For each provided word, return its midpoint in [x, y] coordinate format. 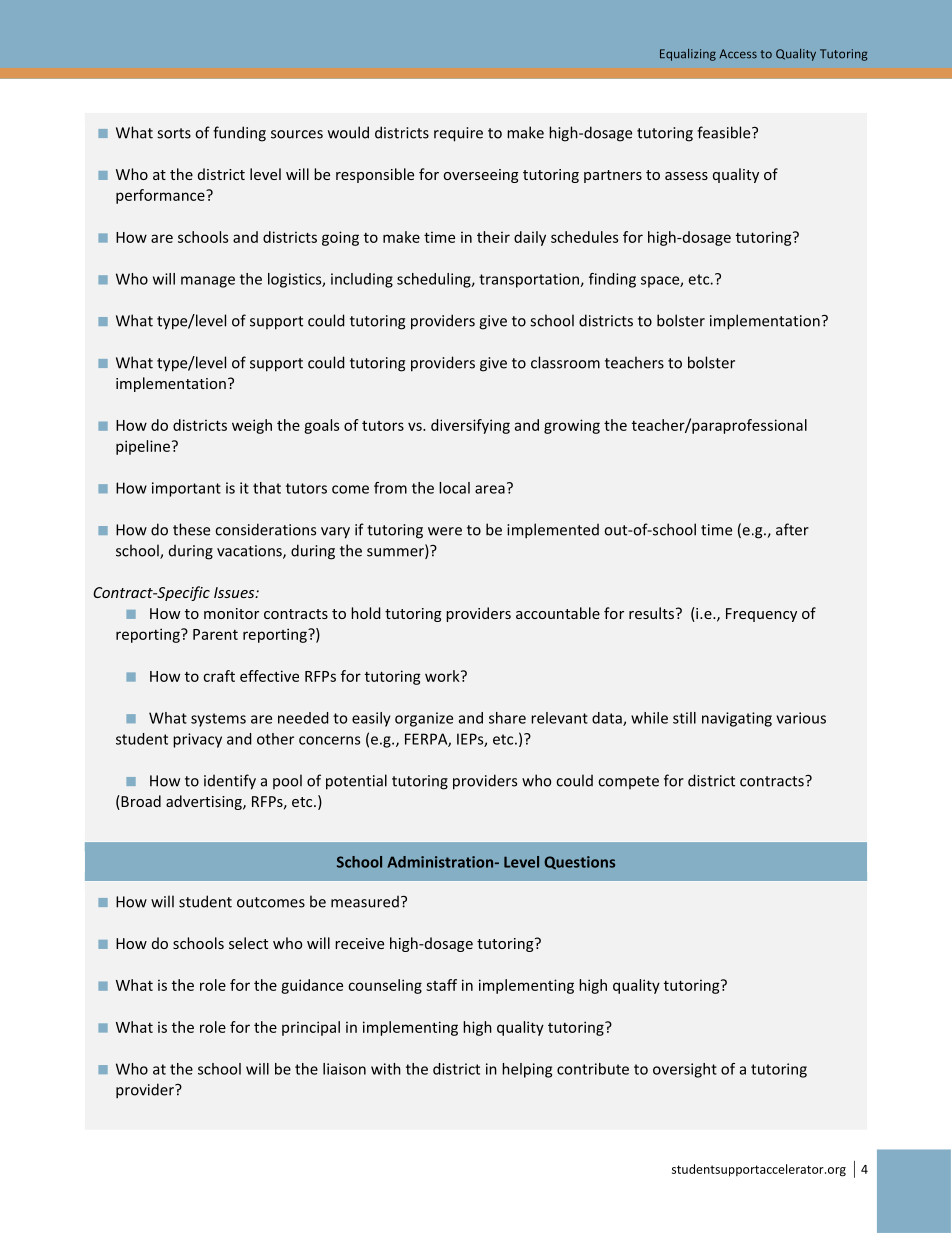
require [458, 134]
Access [738, 54]
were [445, 531]
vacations [250, 552]
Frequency [761, 615]
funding [239, 134]
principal [311, 1028]
